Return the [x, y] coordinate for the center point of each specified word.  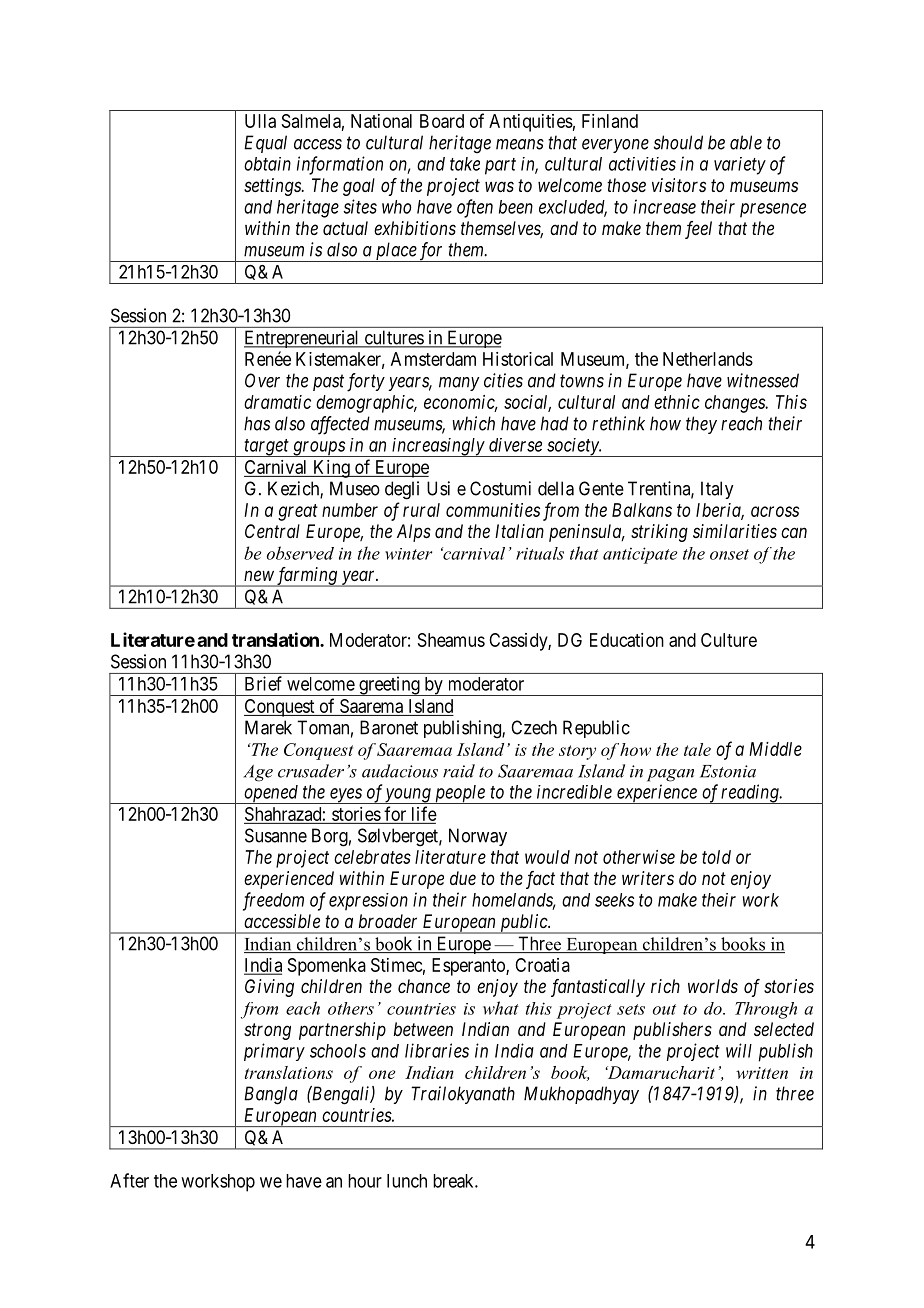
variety [740, 166]
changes [736, 404]
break [454, 1181]
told [716, 857]
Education [627, 640]
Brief [263, 683]
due [463, 878]
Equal [265, 144]
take [465, 164]
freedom [273, 901]
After [129, 1180]
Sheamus [451, 640]
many [459, 384]
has [257, 423]
